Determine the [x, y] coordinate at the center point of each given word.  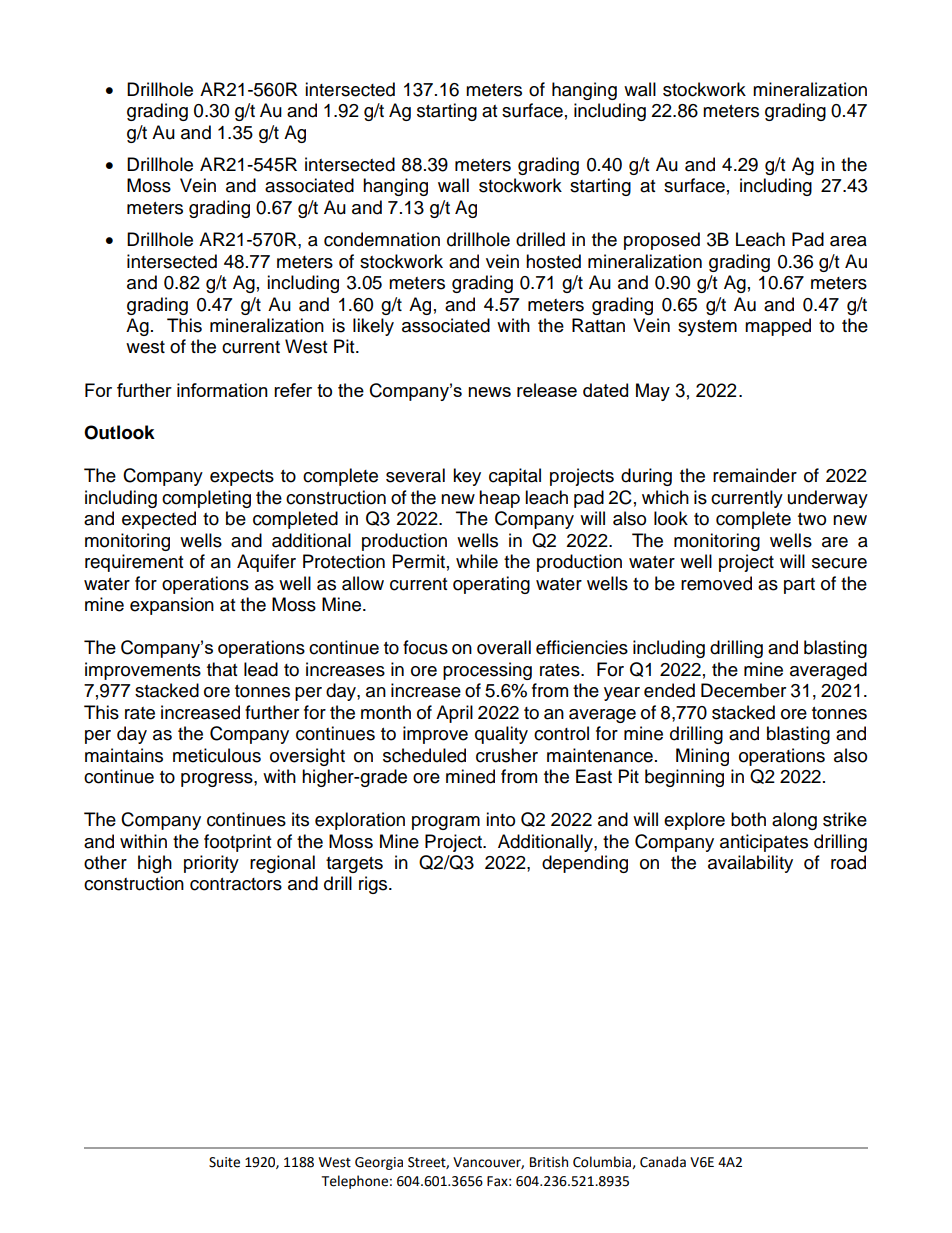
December [743, 690]
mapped [778, 327]
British [549, 1162]
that [222, 669]
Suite [224, 1162]
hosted [553, 261]
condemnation [382, 239]
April [454, 714]
